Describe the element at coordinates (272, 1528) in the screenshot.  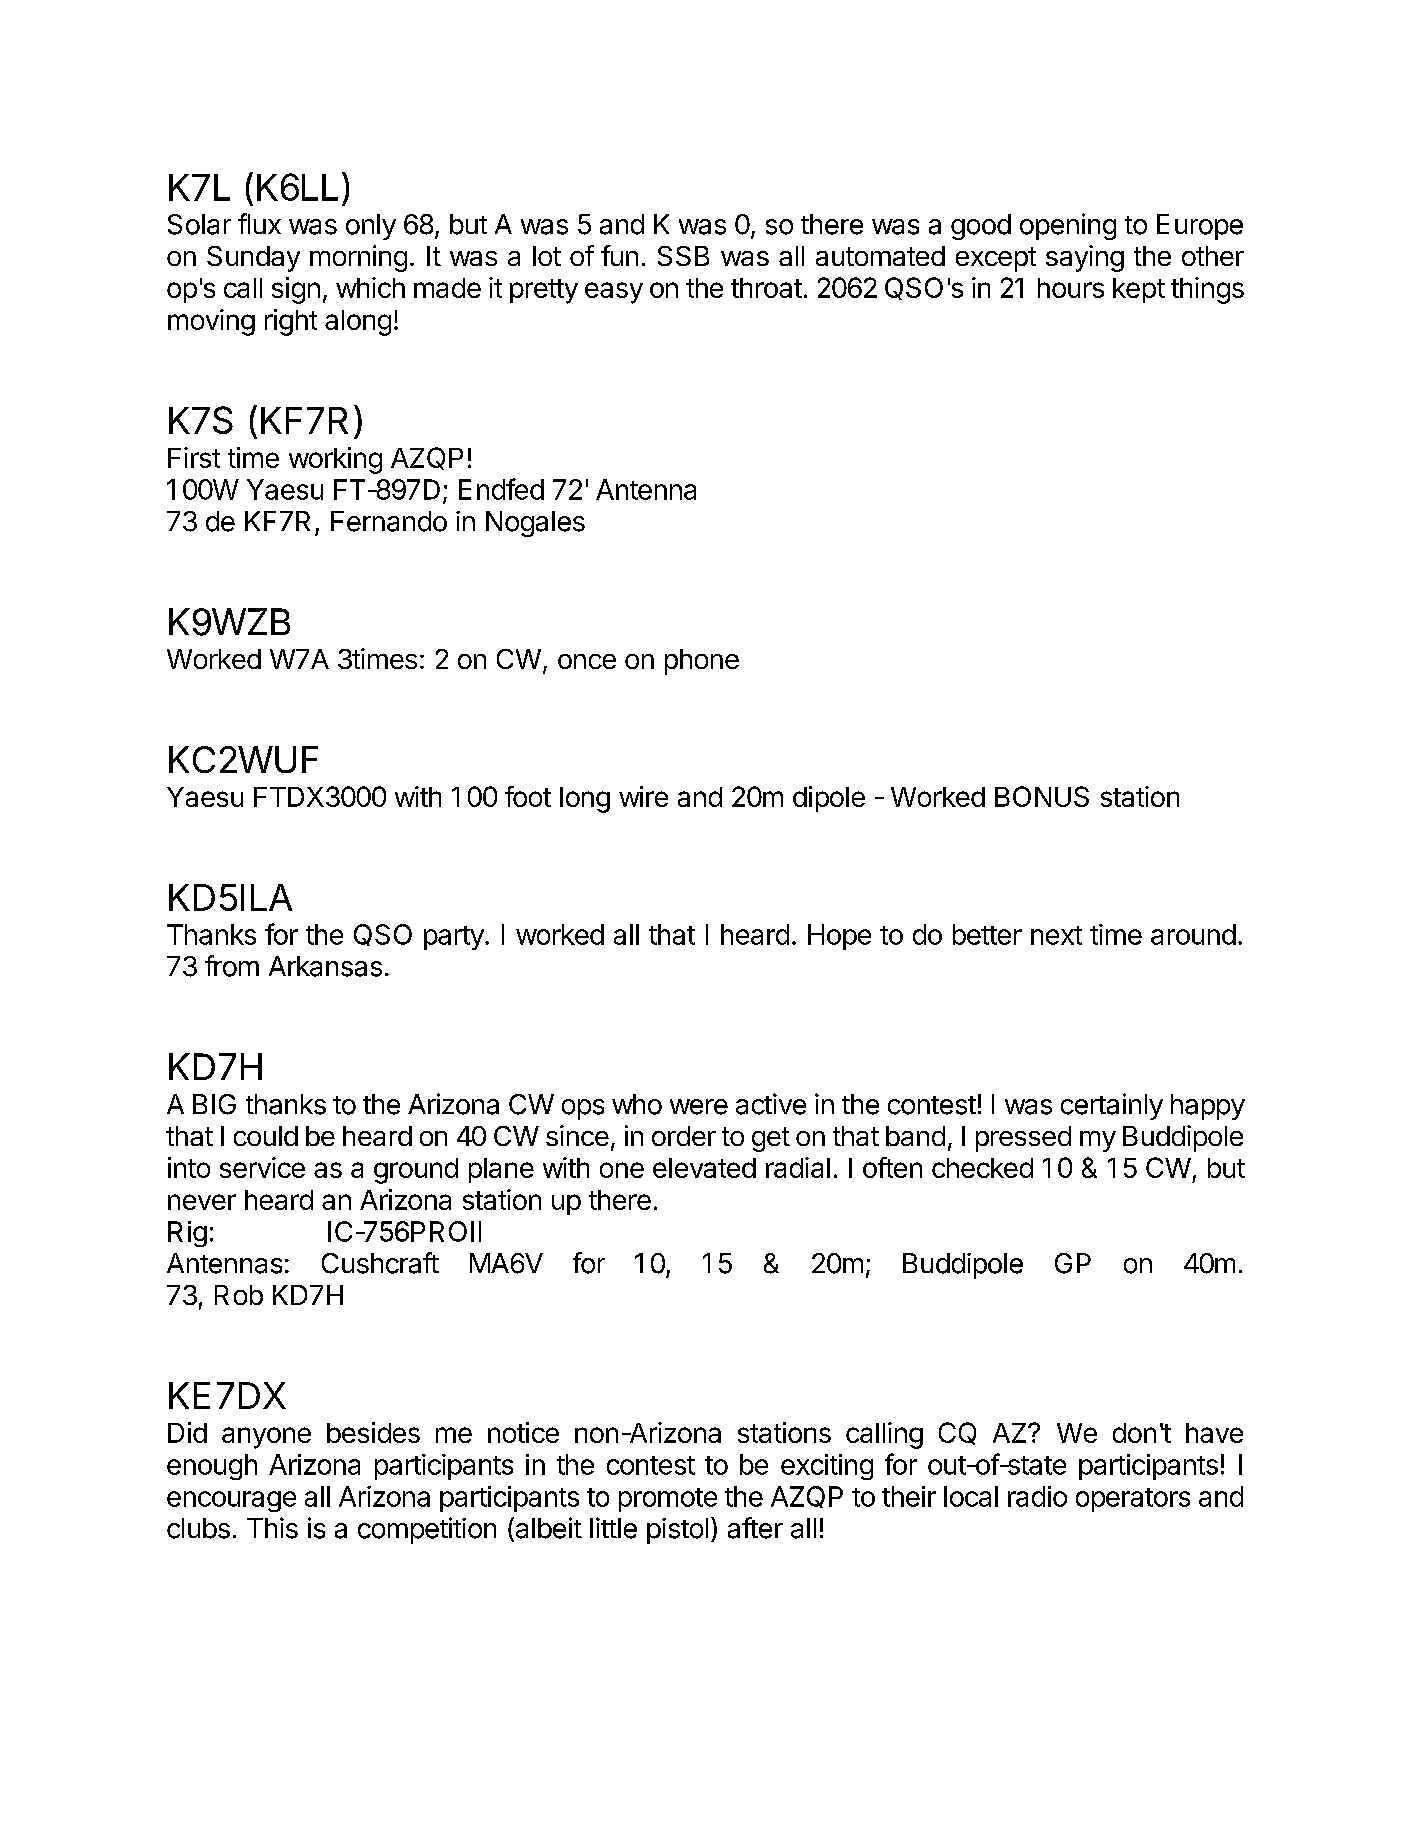
I see `This` at that location.
